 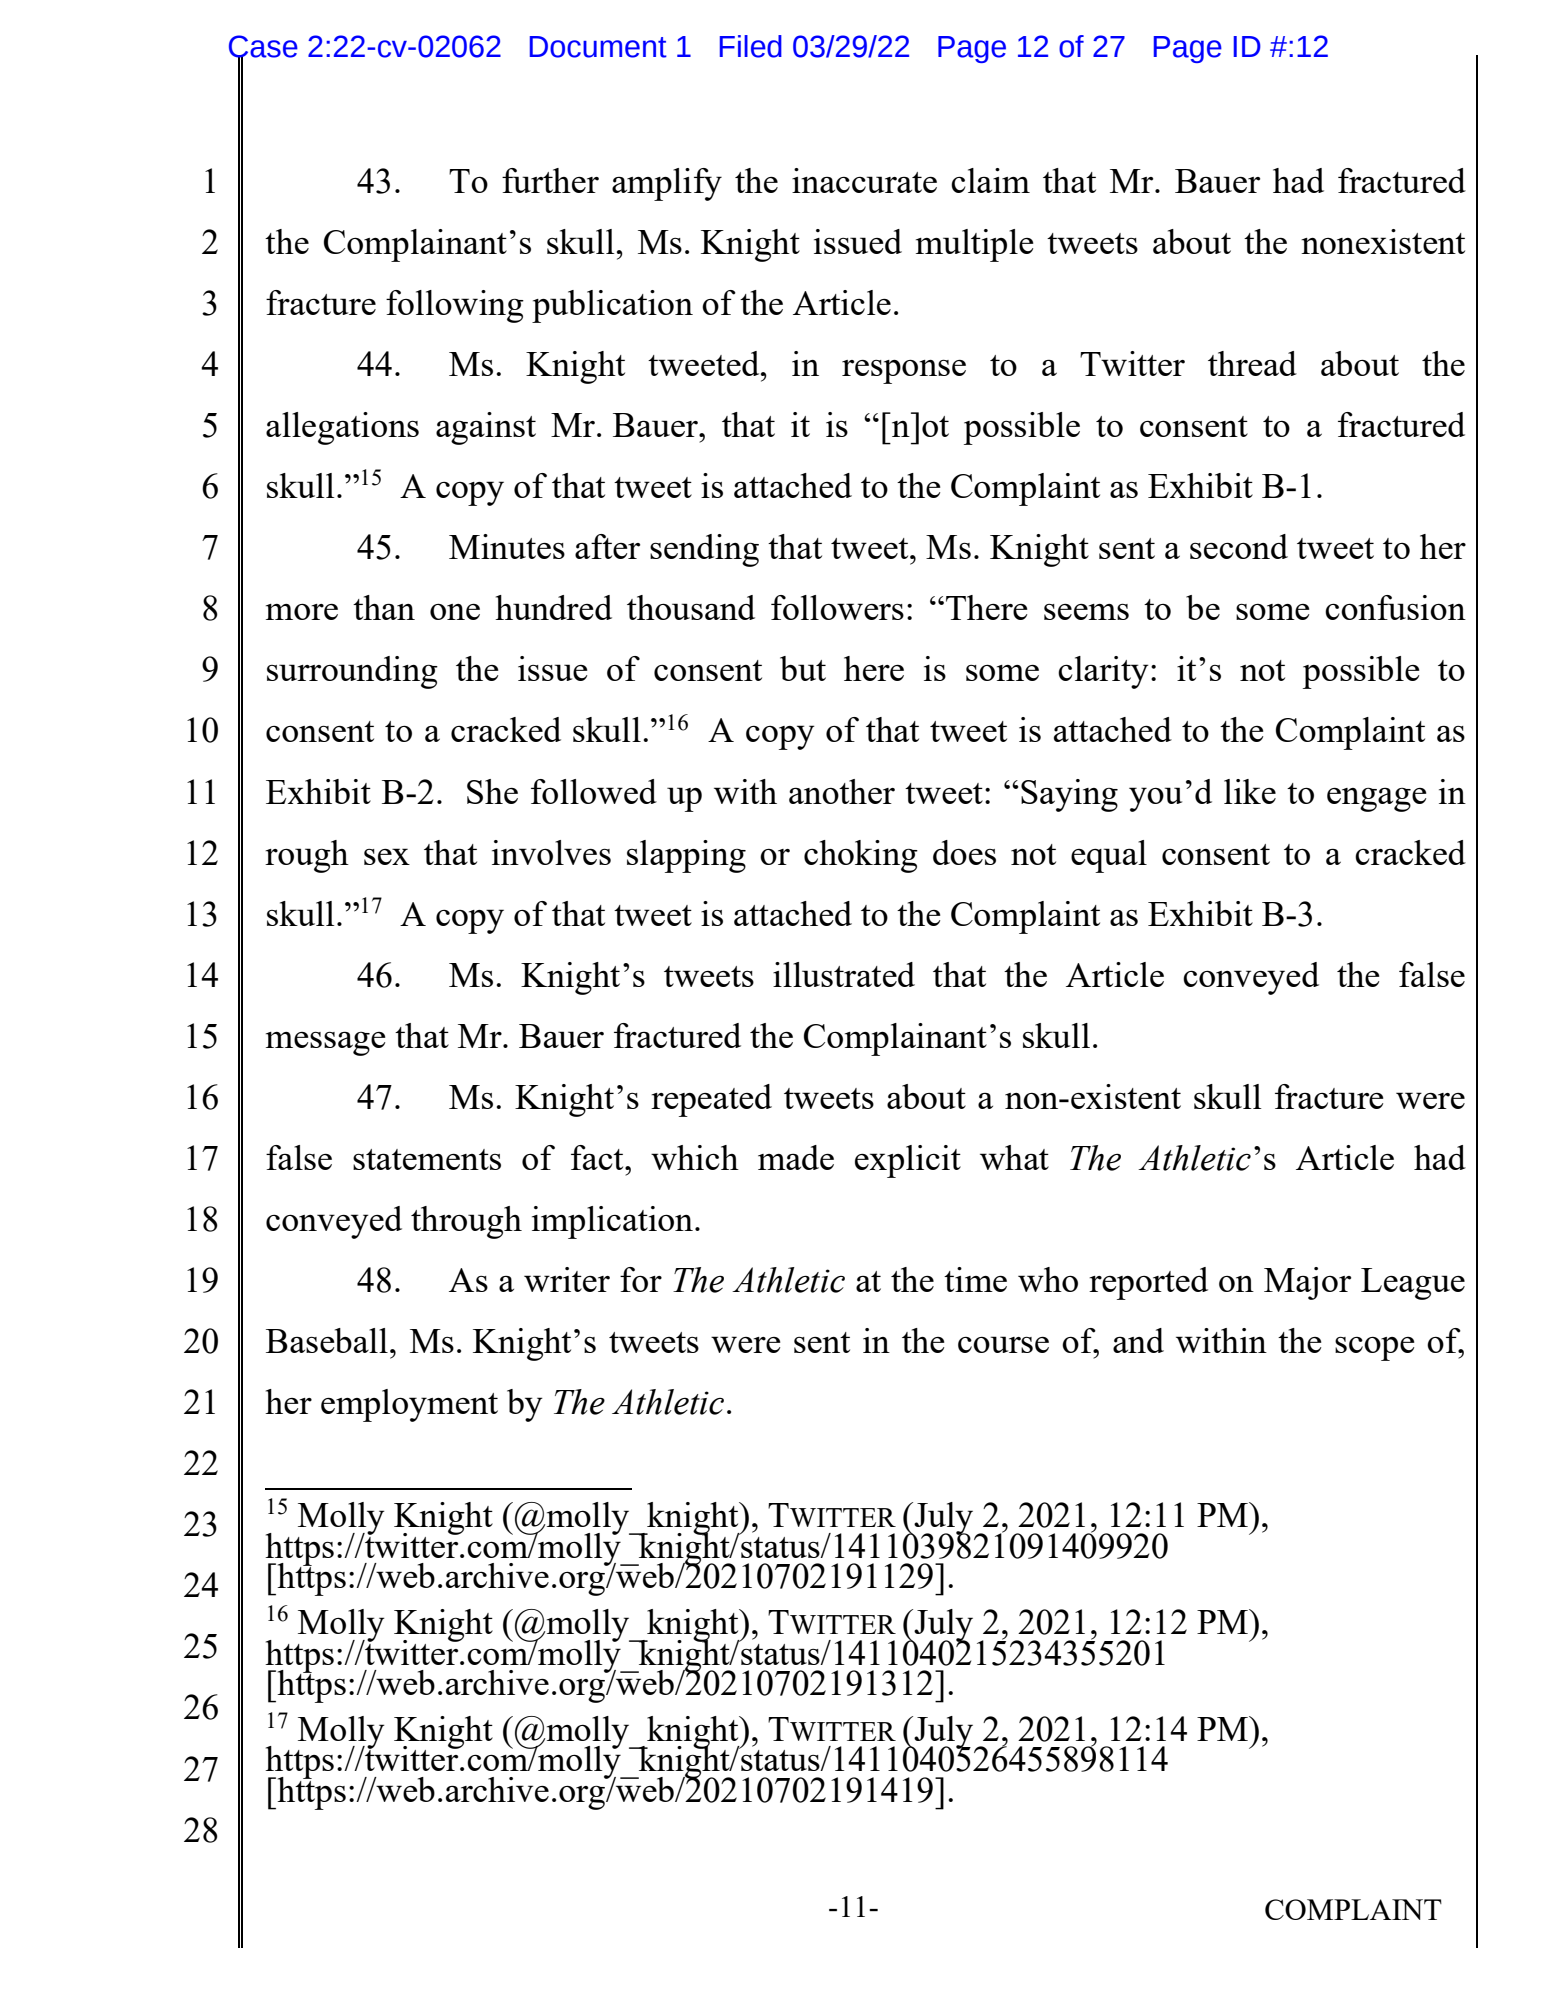 What do you see at coordinates (990, 180) in the screenshot?
I see `claim` at bounding box center [990, 180].
